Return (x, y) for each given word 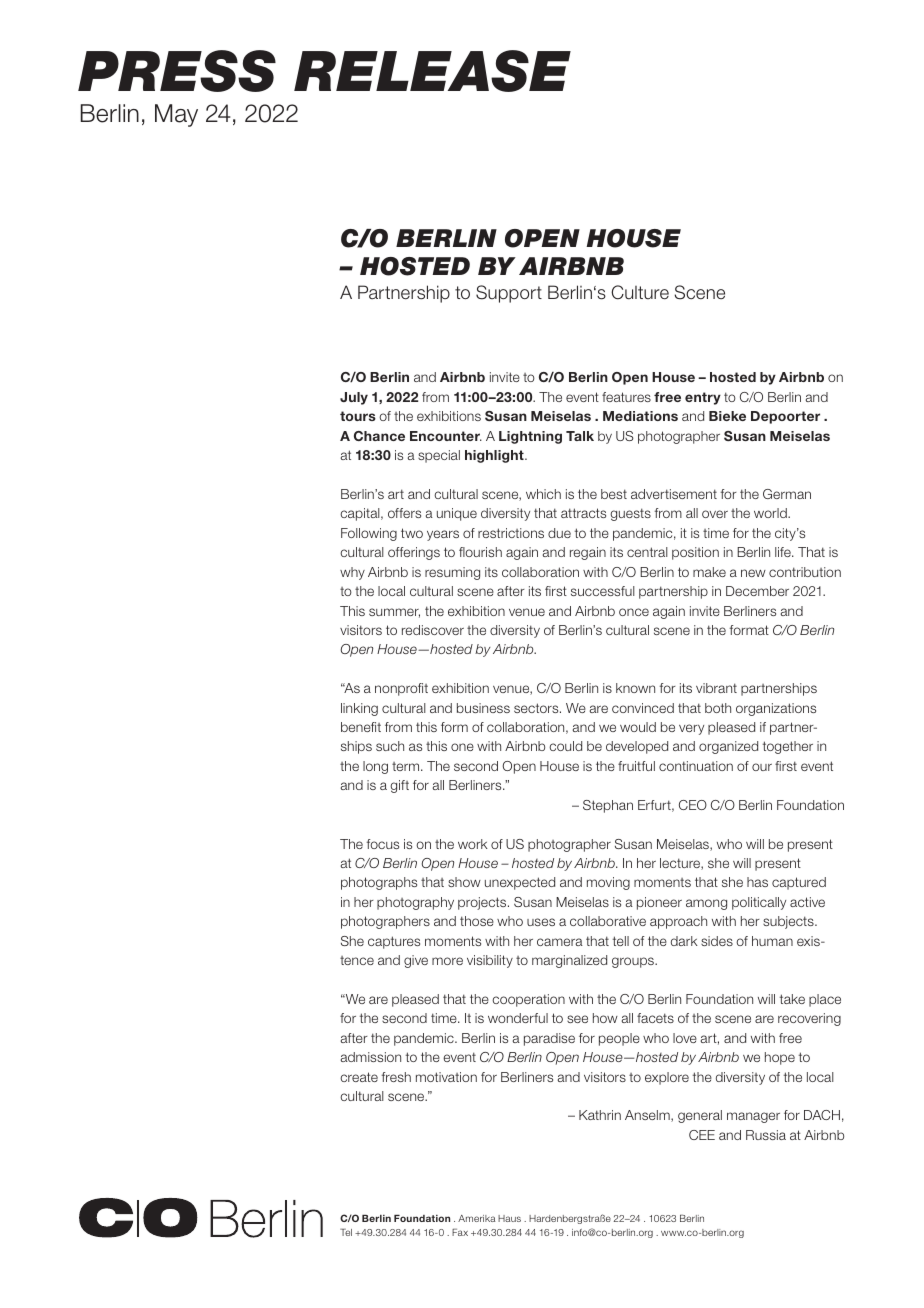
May (176, 115)
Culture (640, 292)
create (359, 1077)
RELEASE (432, 71)
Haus (509, 1218)
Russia (766, 1135)
